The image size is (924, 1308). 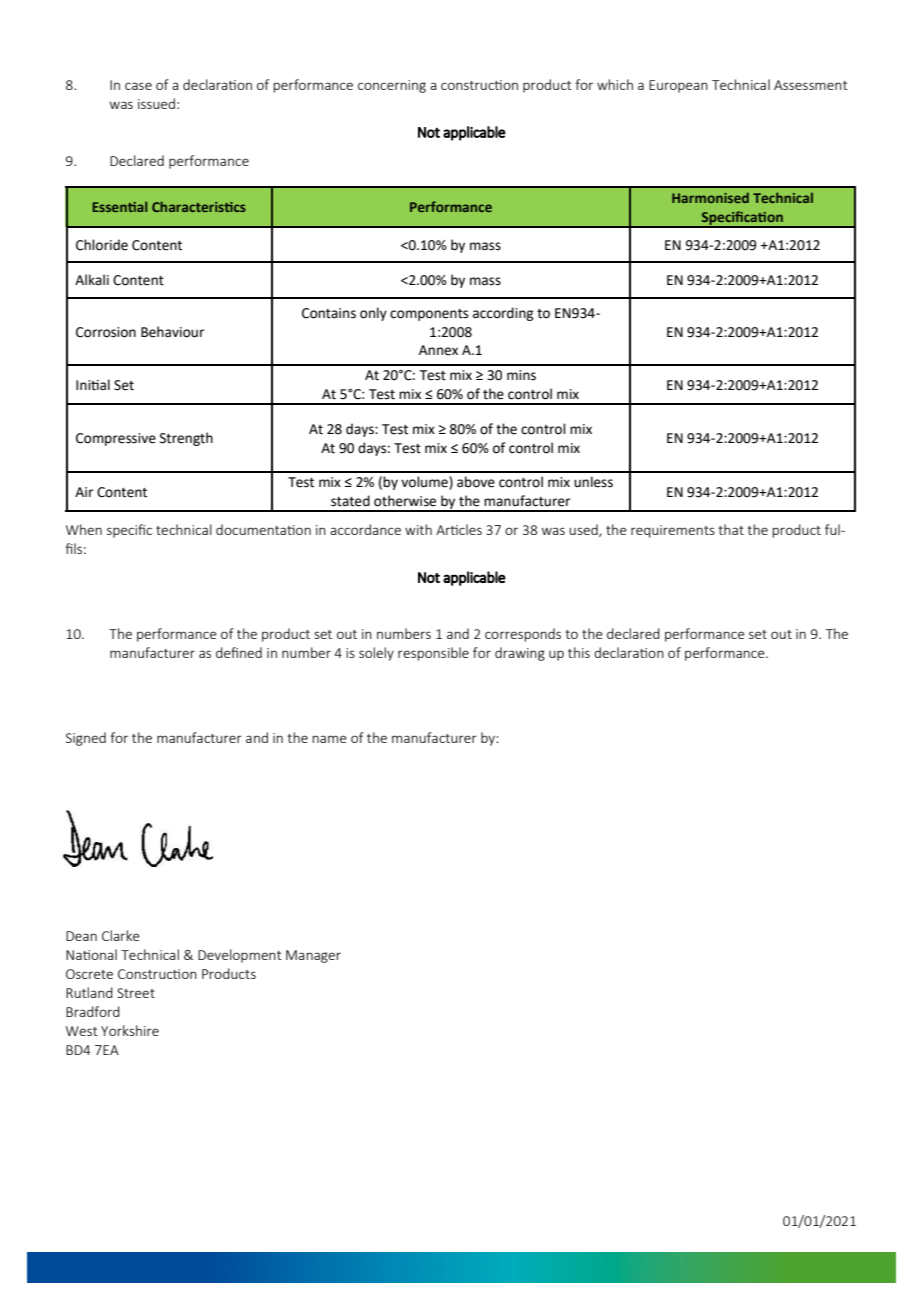 I want to click on concerning, so click(x=392, y=86).
